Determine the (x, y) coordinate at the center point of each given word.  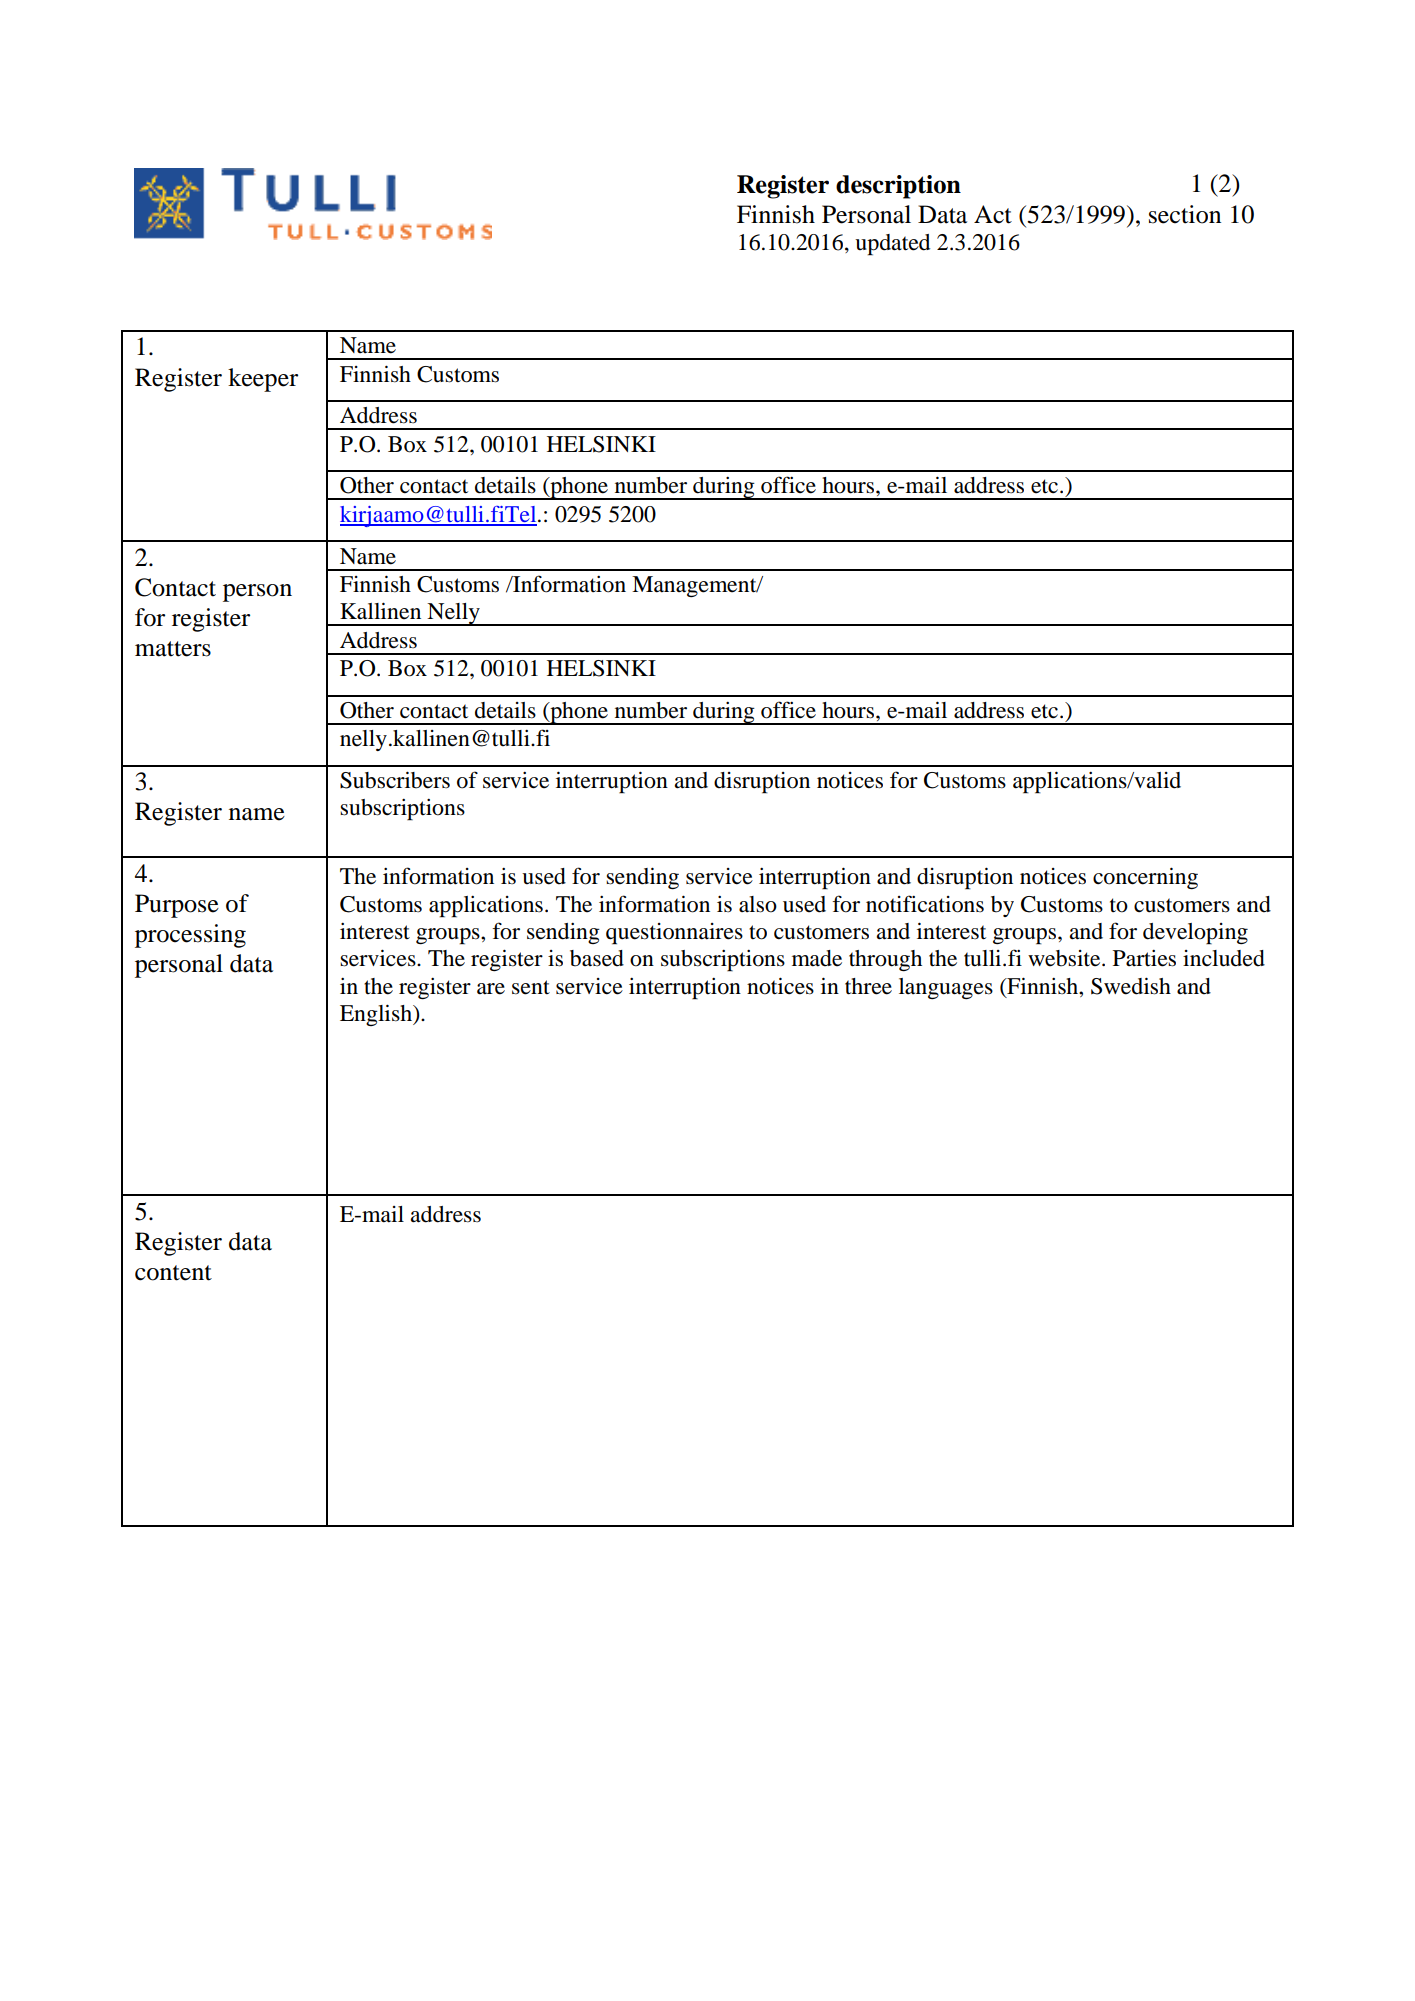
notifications (925, 904)
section (1185, 214)
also (758, 904)
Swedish (1131, 986)
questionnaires (674, 934)
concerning (1145, 878)
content (173, 1273)
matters (173, 649)
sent (531, 987)
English (377, 1015)
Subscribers (395, 780)
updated (892, 245)
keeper (263, 380)
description (898, 187)
